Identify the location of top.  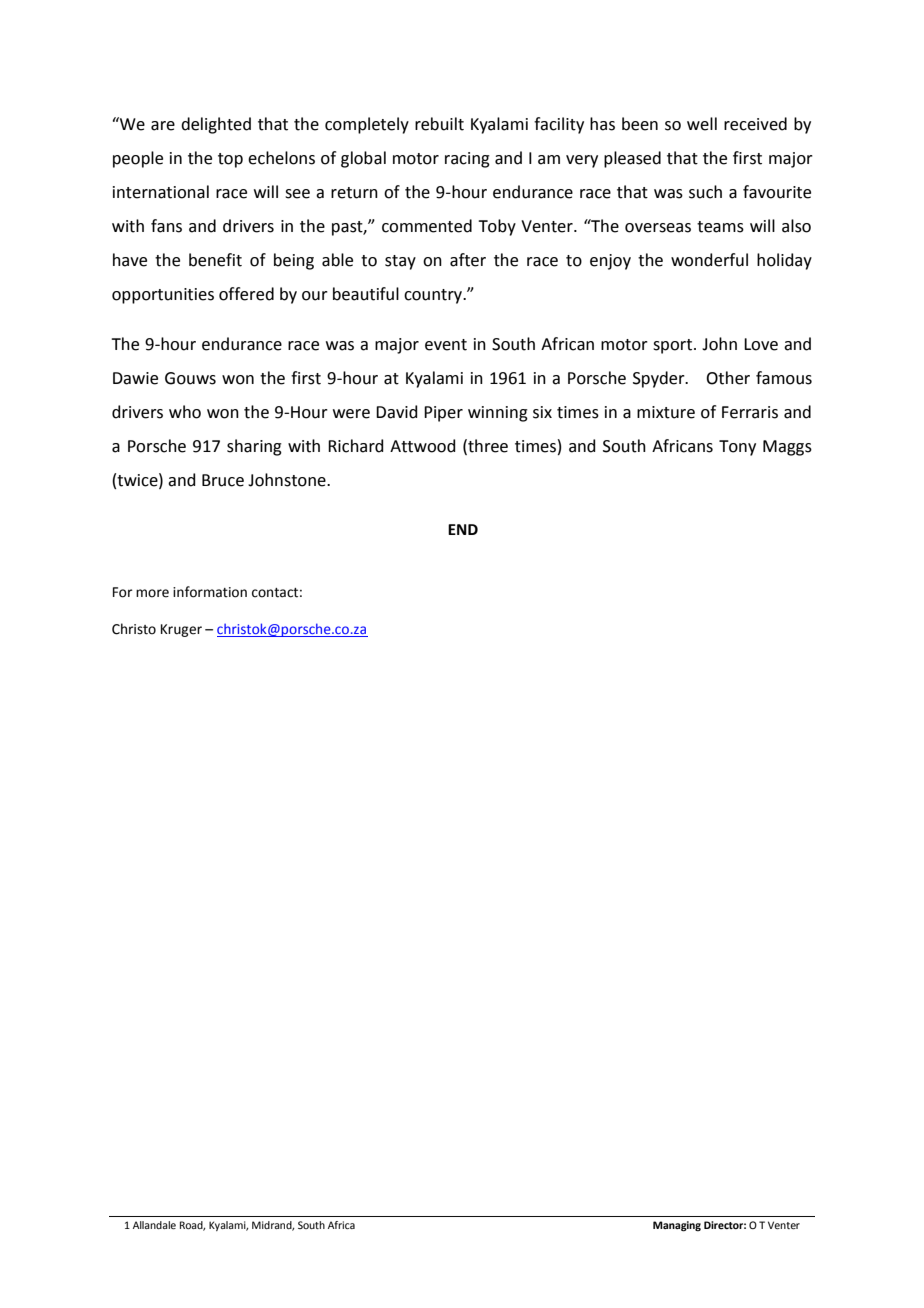
(230, 160).
